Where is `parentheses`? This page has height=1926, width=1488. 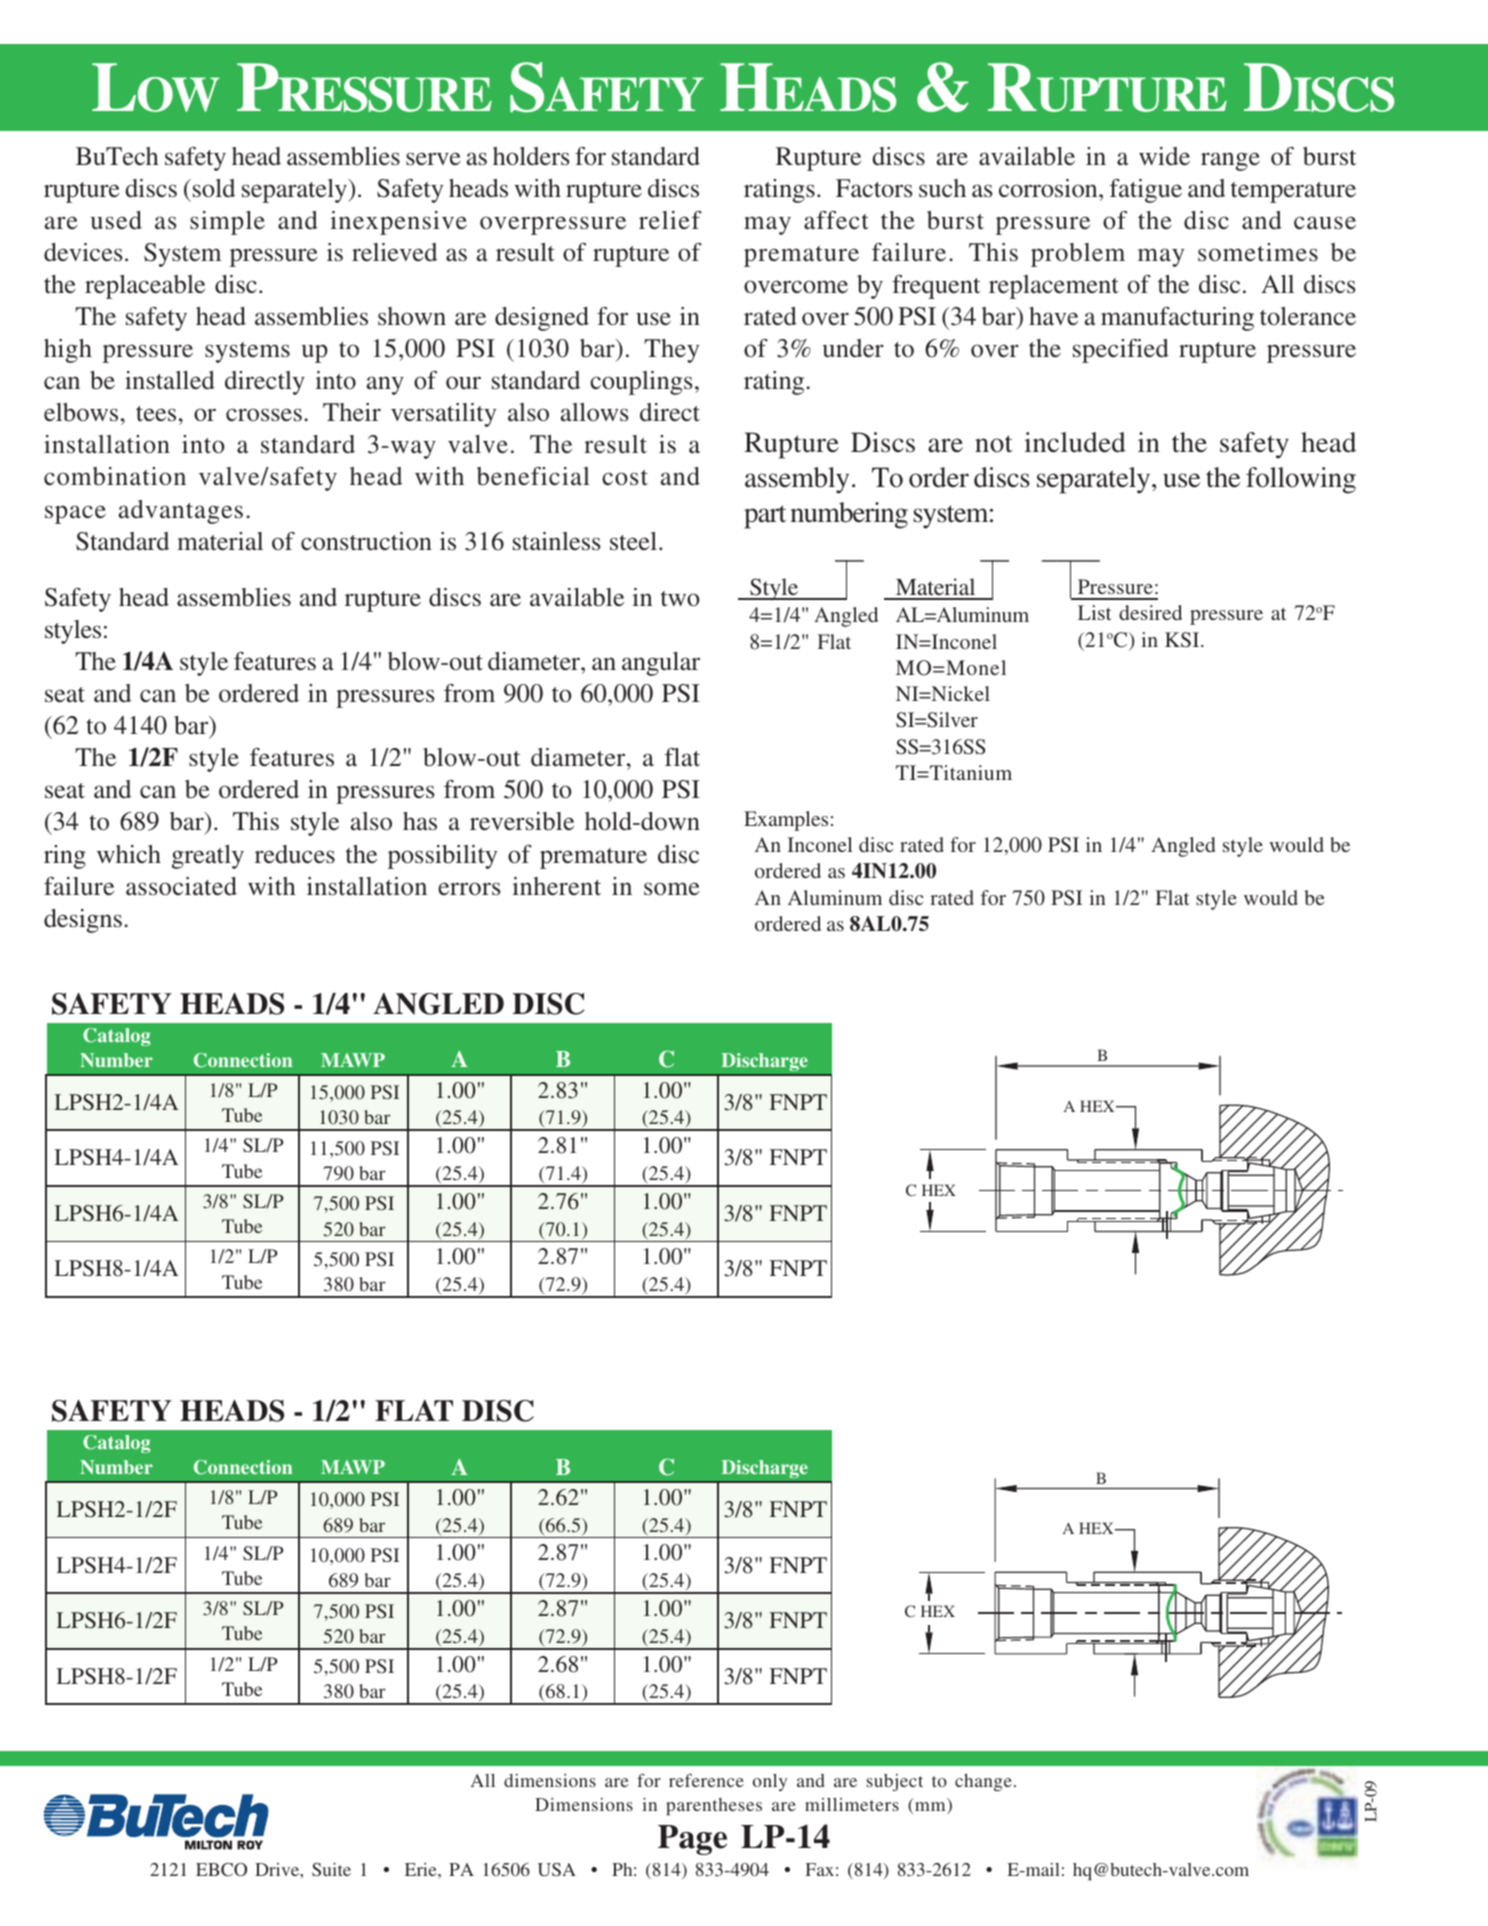 parentheses is located at coordinates (714, 1806).
